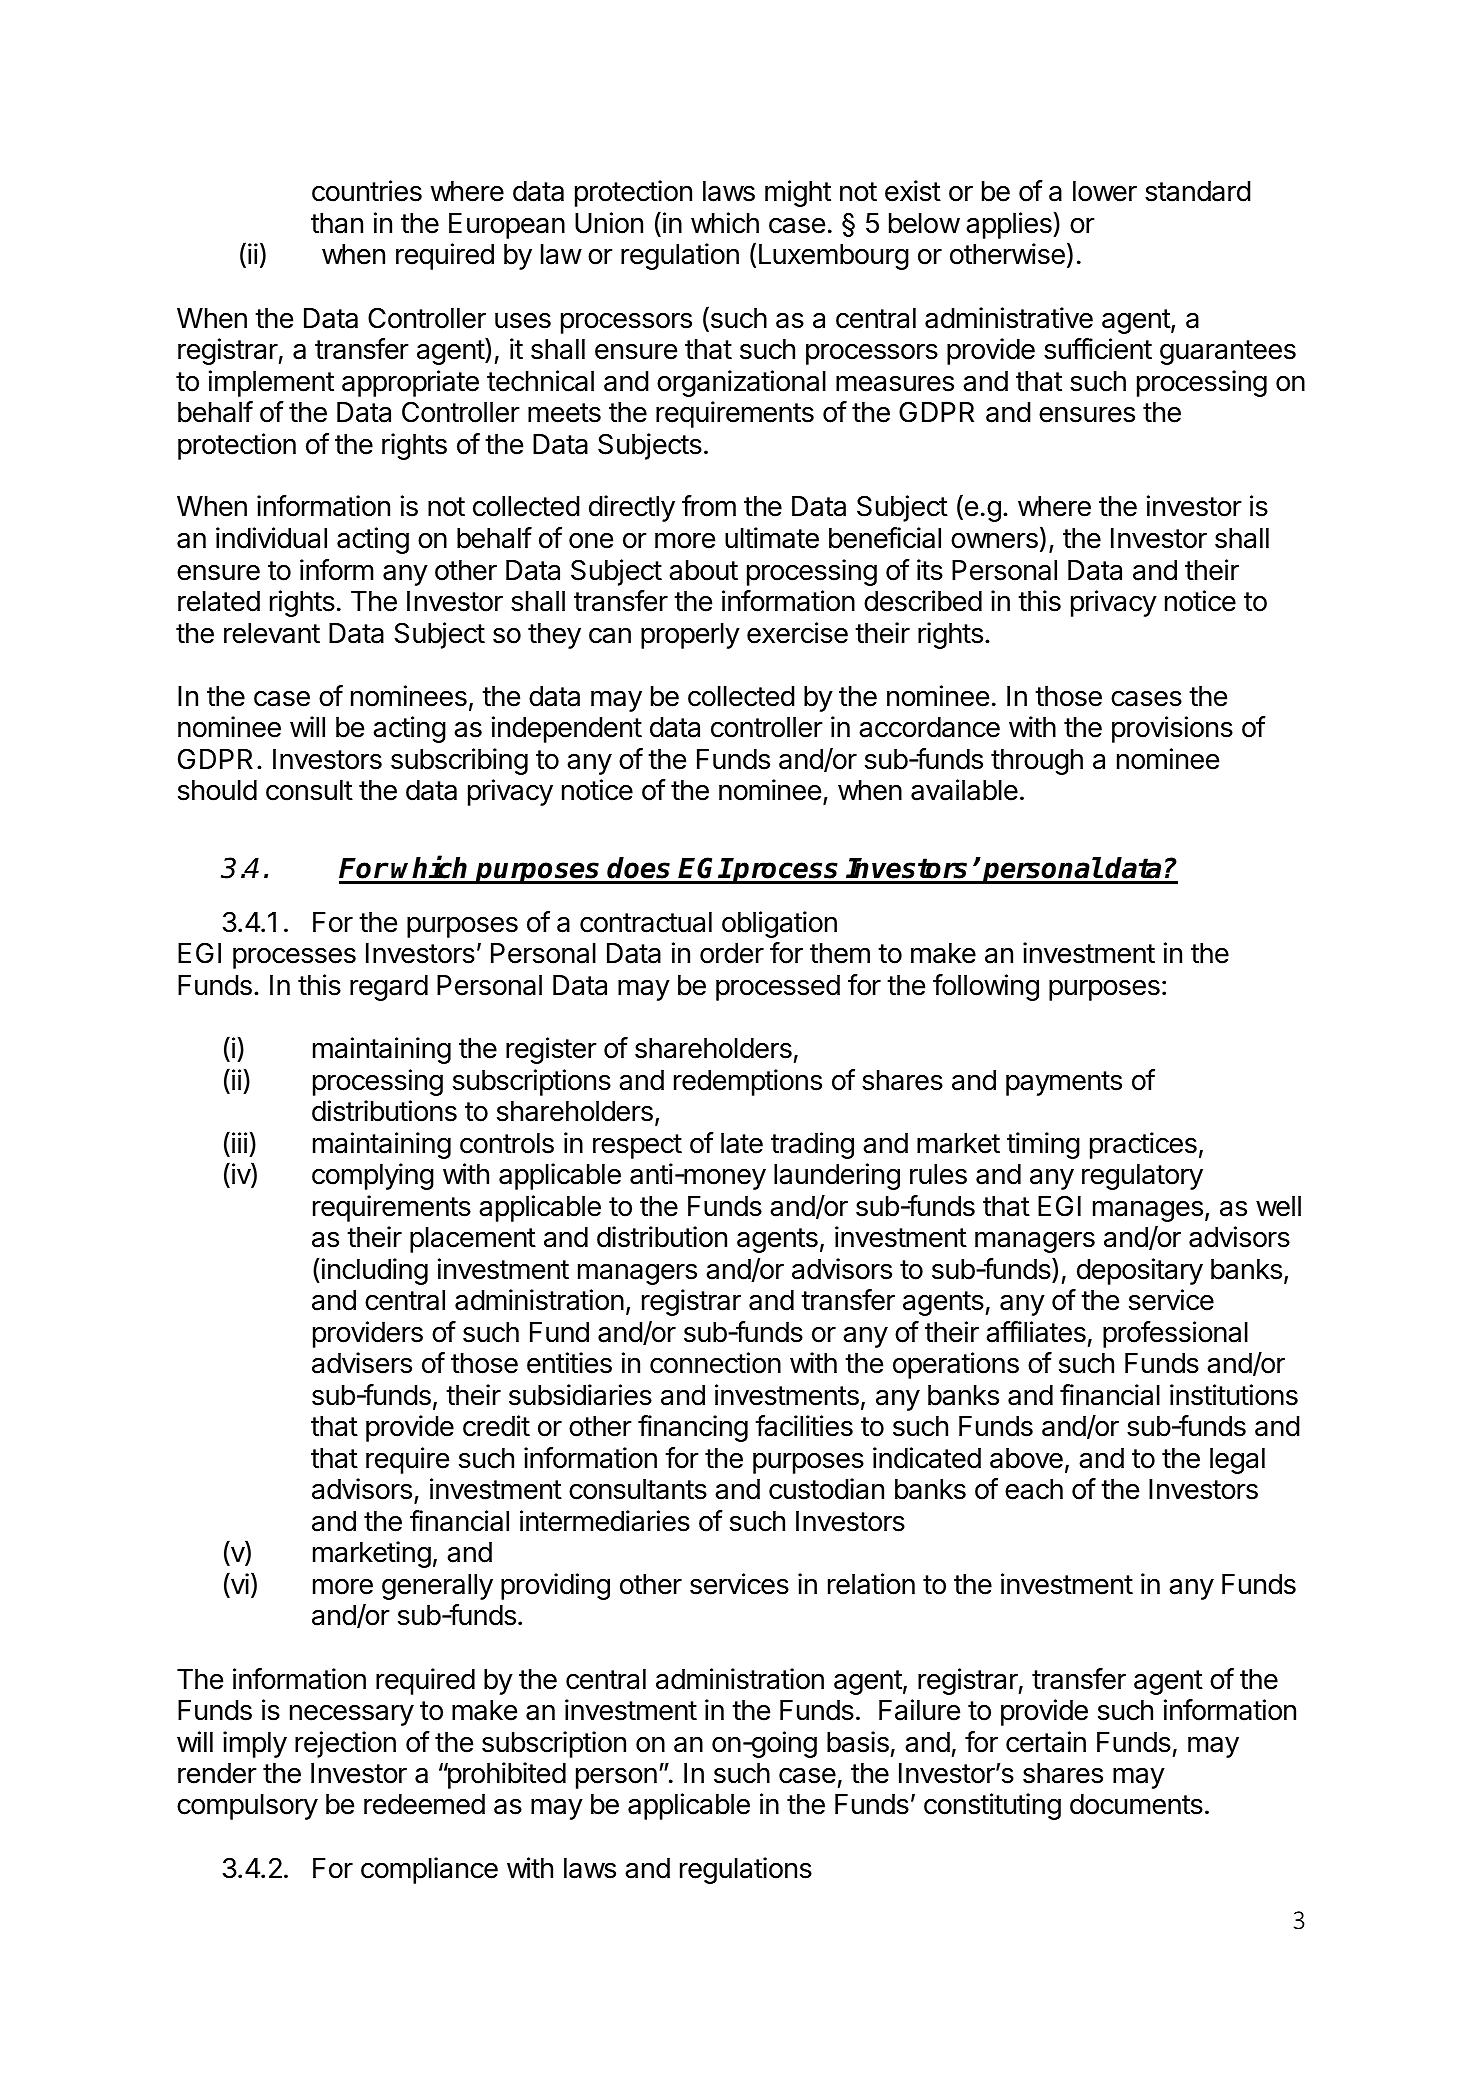 This screenshot has height=2098, width=1482. I want to click on advisers, so click(362, 1363).
